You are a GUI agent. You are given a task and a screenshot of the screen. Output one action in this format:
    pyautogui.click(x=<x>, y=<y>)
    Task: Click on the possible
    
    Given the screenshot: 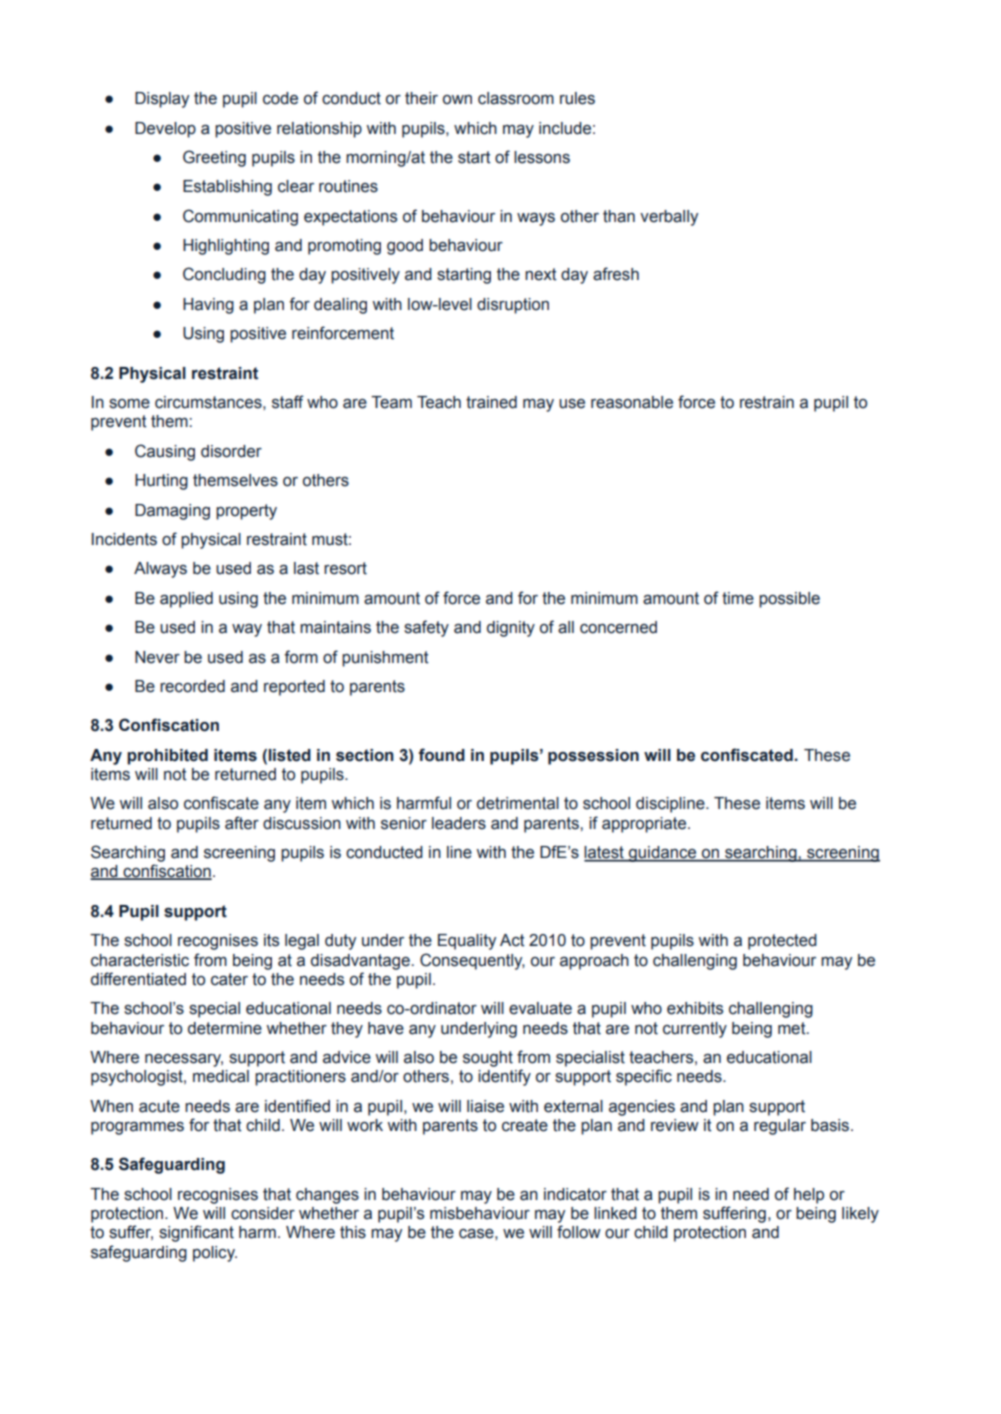 What is the action you would take?
    pyautogui.click(x=789, y=600)
